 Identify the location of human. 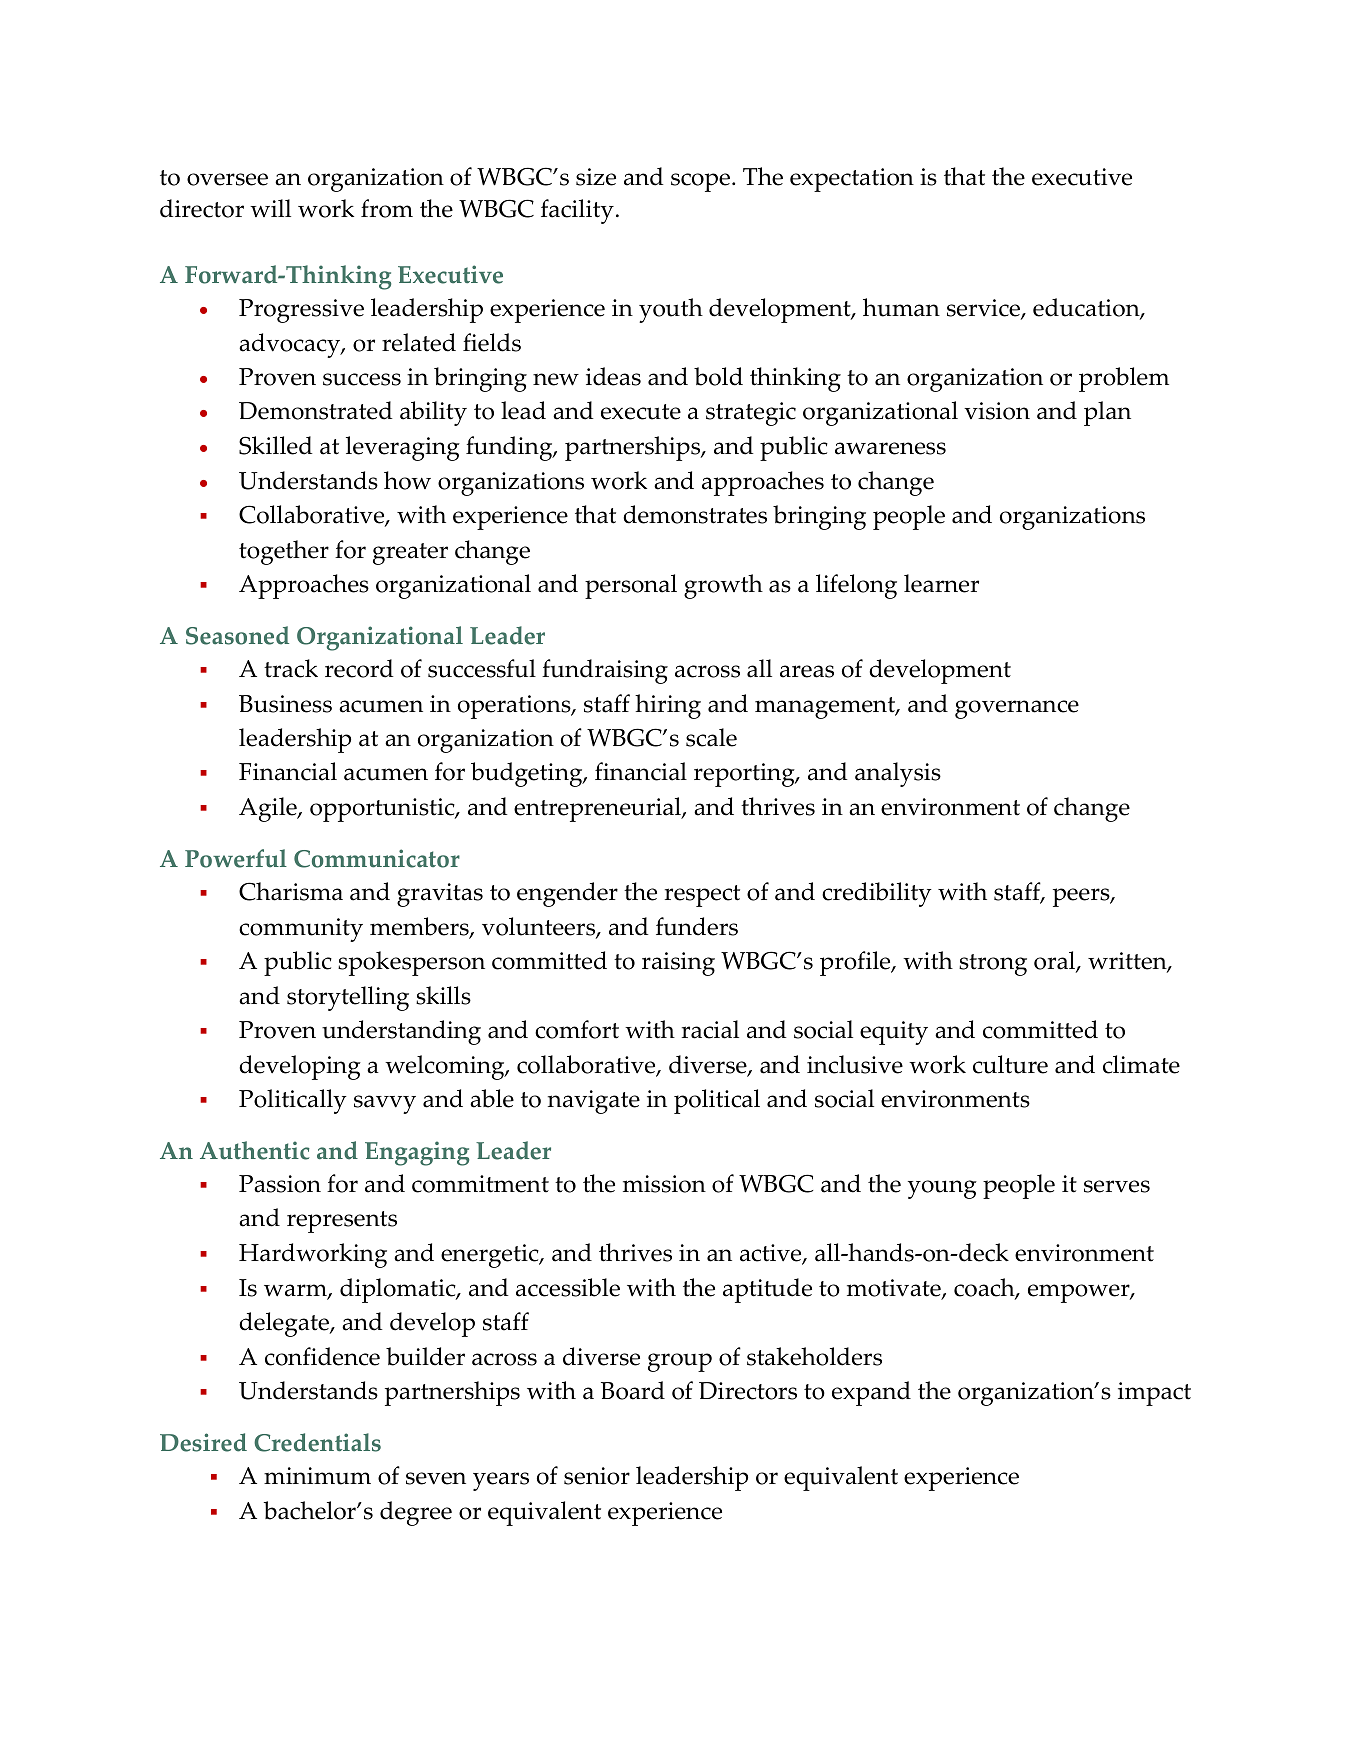
(901, 307).
